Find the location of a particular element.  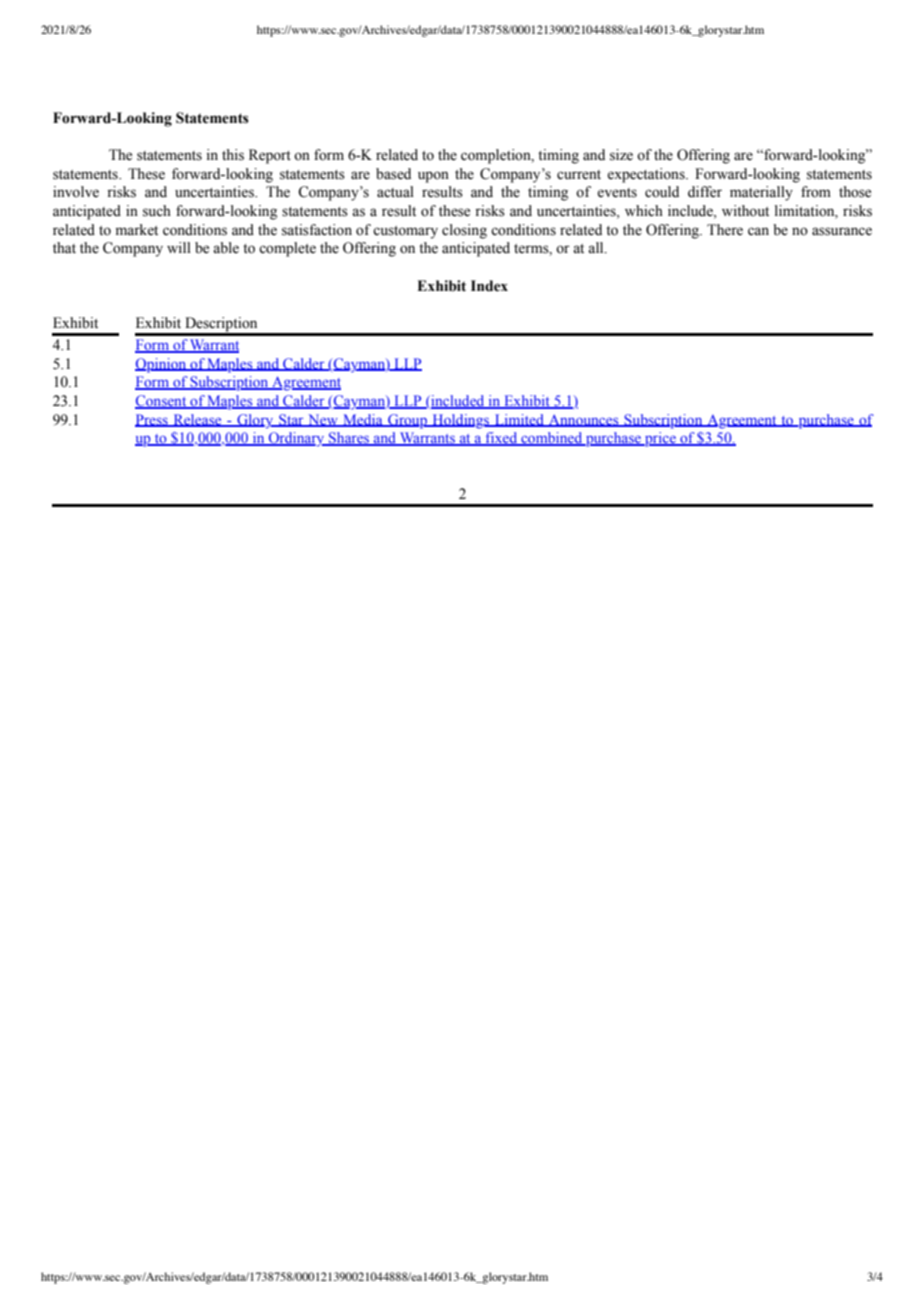

Announces is located at coordinates (584, 420).
